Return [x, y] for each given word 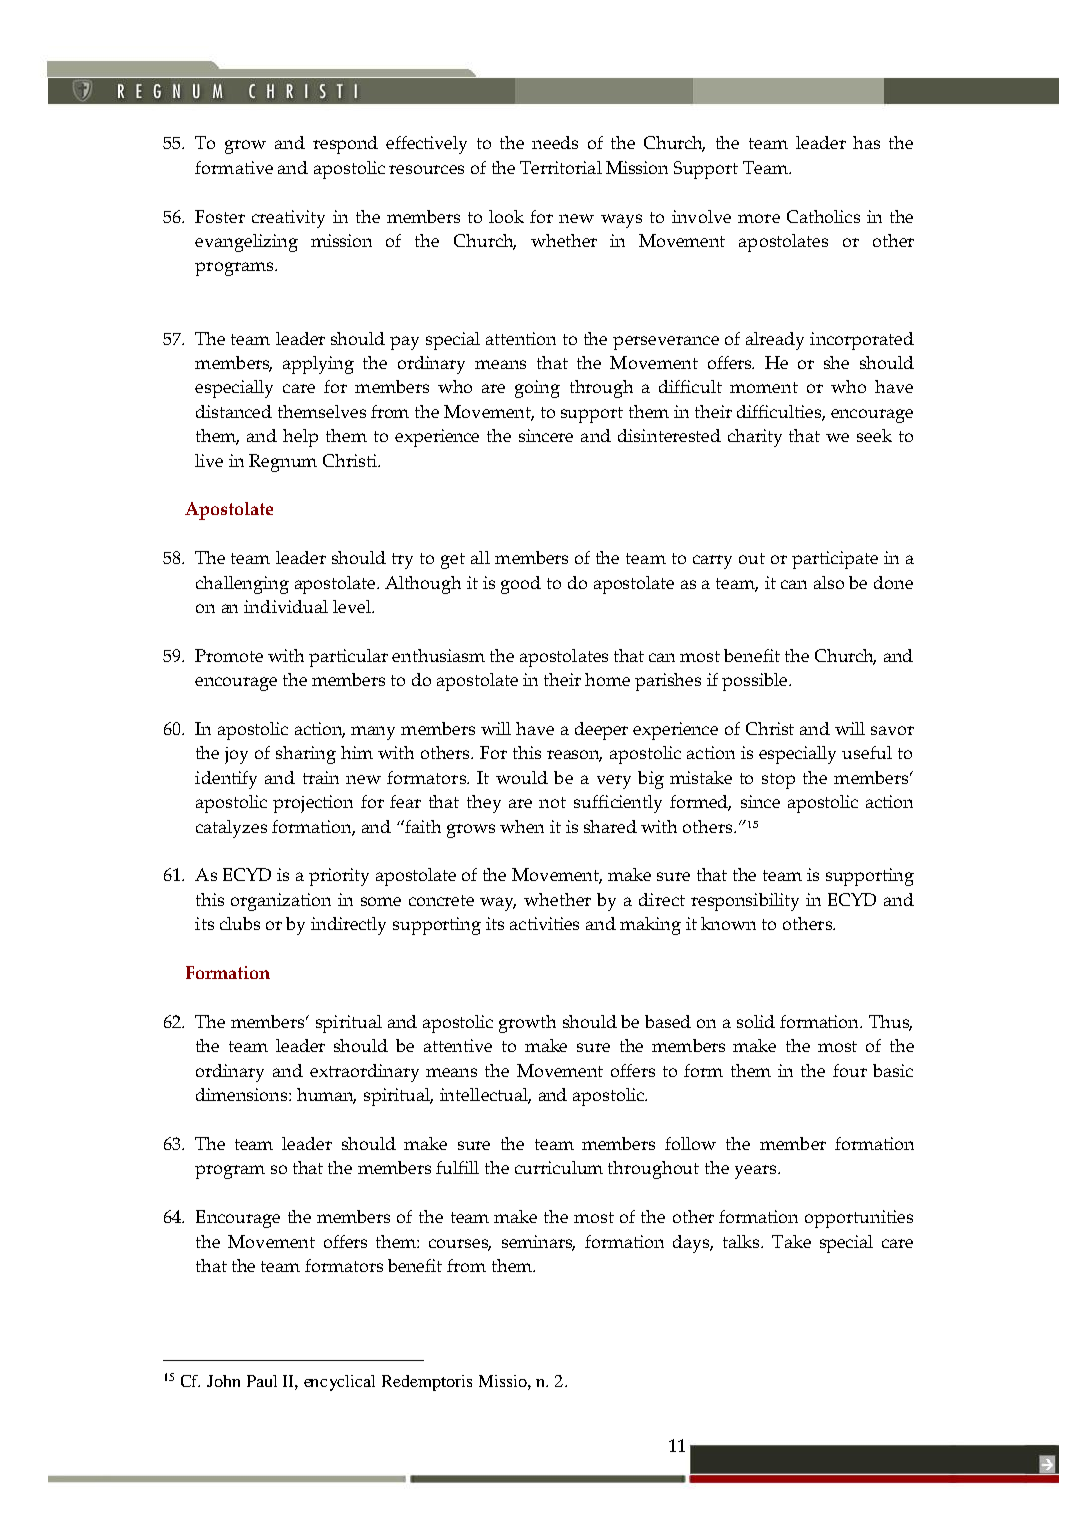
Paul [262, 1381]
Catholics [823, 216]
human [326, 1096]
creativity [288, 219]
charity [755, 438]
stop [778, 781]
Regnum [283, 463]
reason [574, 756]
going [537, 389]
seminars [538, 1243]
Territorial [561, 167]
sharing [306, 755]
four [850, 1070]
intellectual [485, 1096]
